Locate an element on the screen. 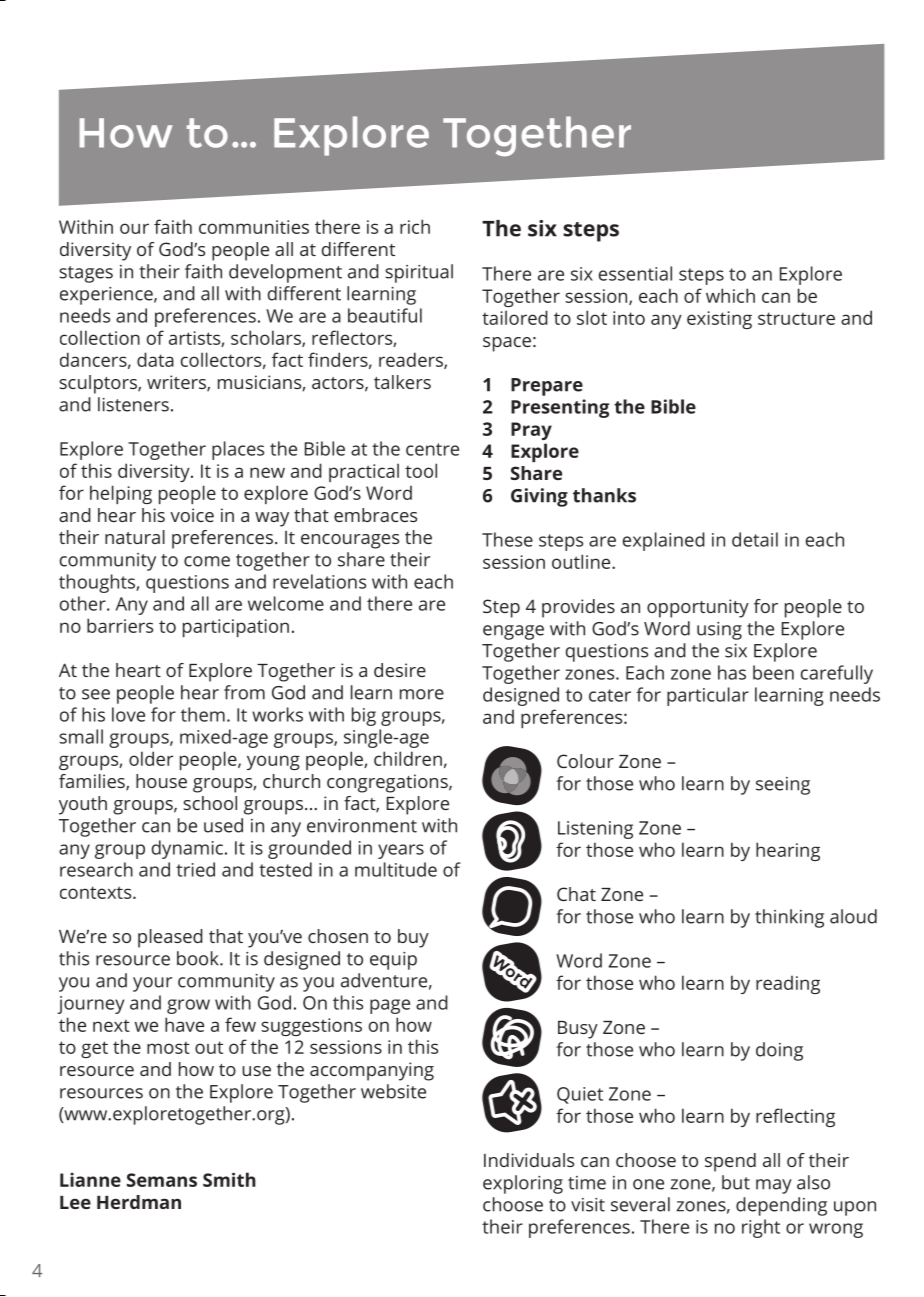 This screenshot has height=1297, width=924. natural is located at coordinates (135, 537).
